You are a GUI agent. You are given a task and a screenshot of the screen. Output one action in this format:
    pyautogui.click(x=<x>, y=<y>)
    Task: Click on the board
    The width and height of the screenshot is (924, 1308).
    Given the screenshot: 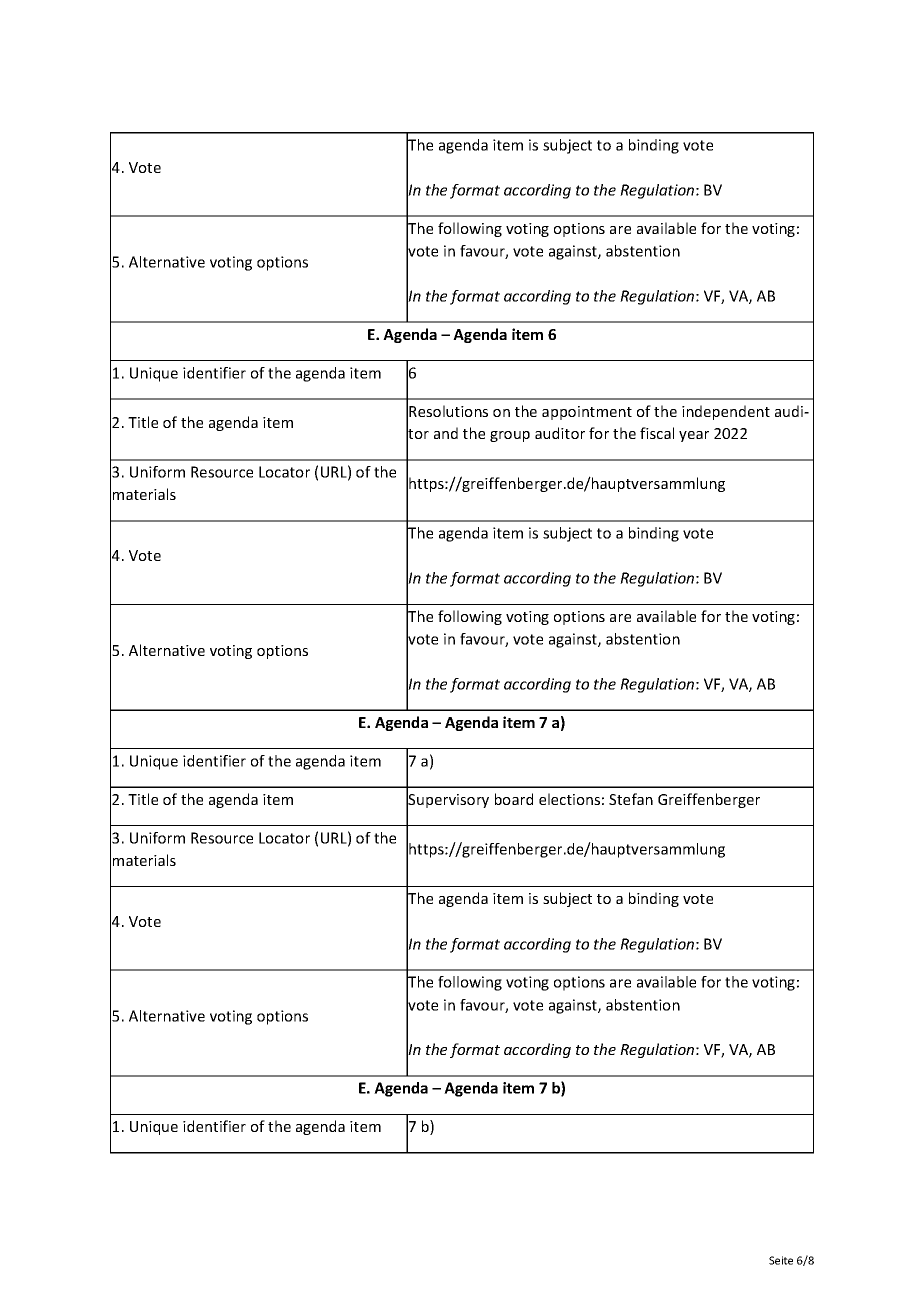 What is the action you would take?
    pyautogui.click(x=514, y=799)
